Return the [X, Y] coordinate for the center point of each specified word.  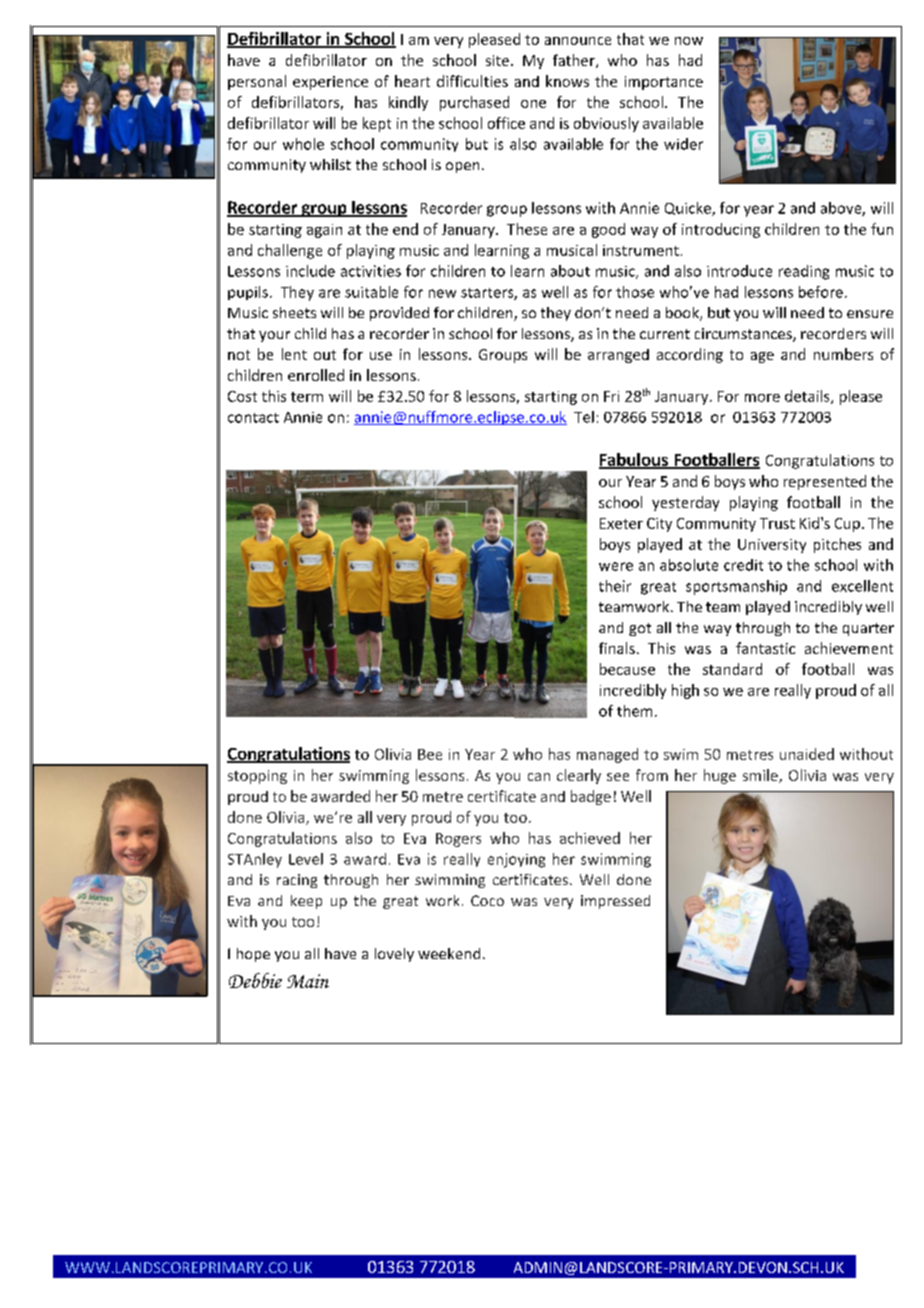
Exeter [621, 523]
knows [567, 81]
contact [253, 418]
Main [308, 981]
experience [330, 83]
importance [664, 83]
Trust [777, 523]
